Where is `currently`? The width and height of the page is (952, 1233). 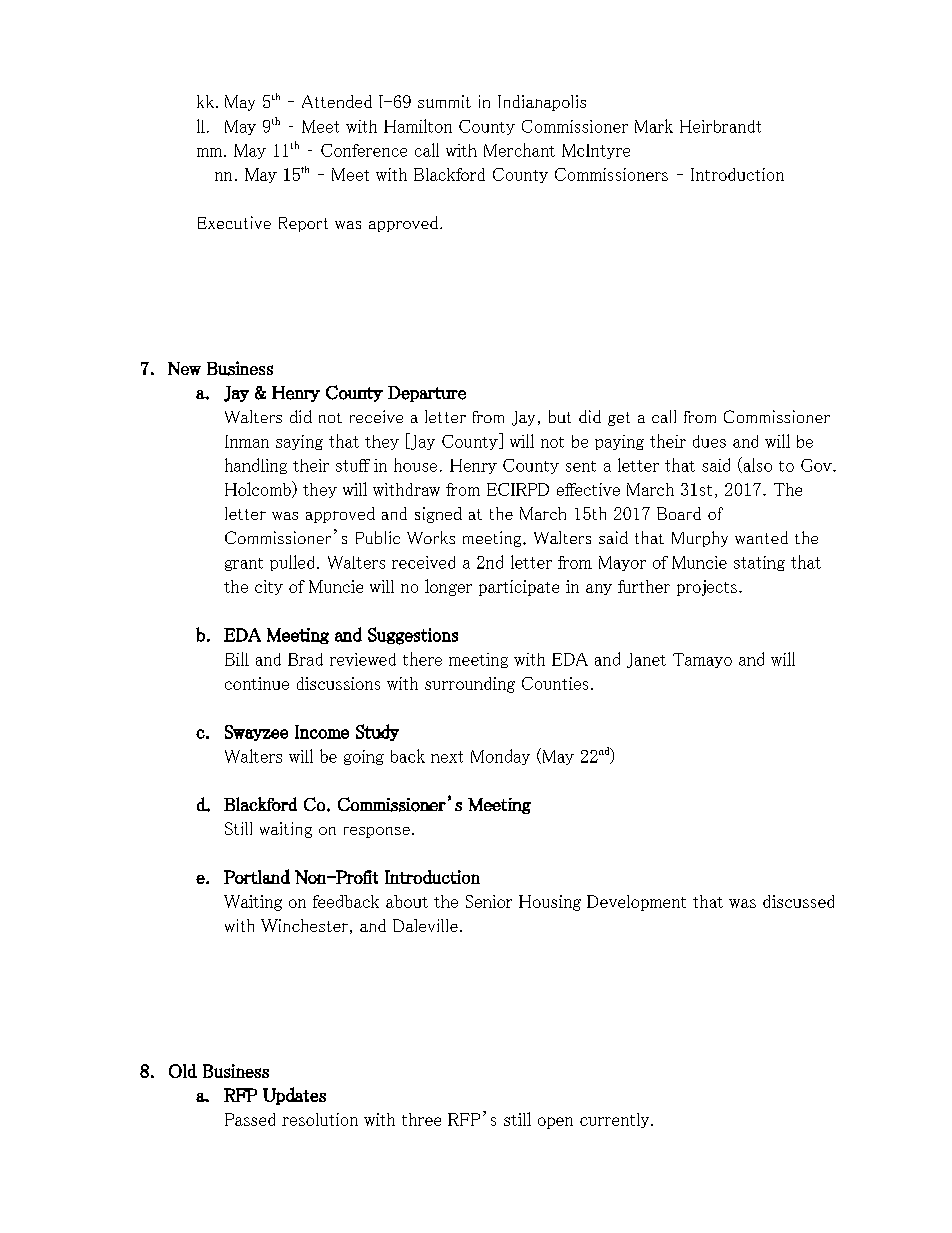
currently is located at coordinates (616, 1120).
